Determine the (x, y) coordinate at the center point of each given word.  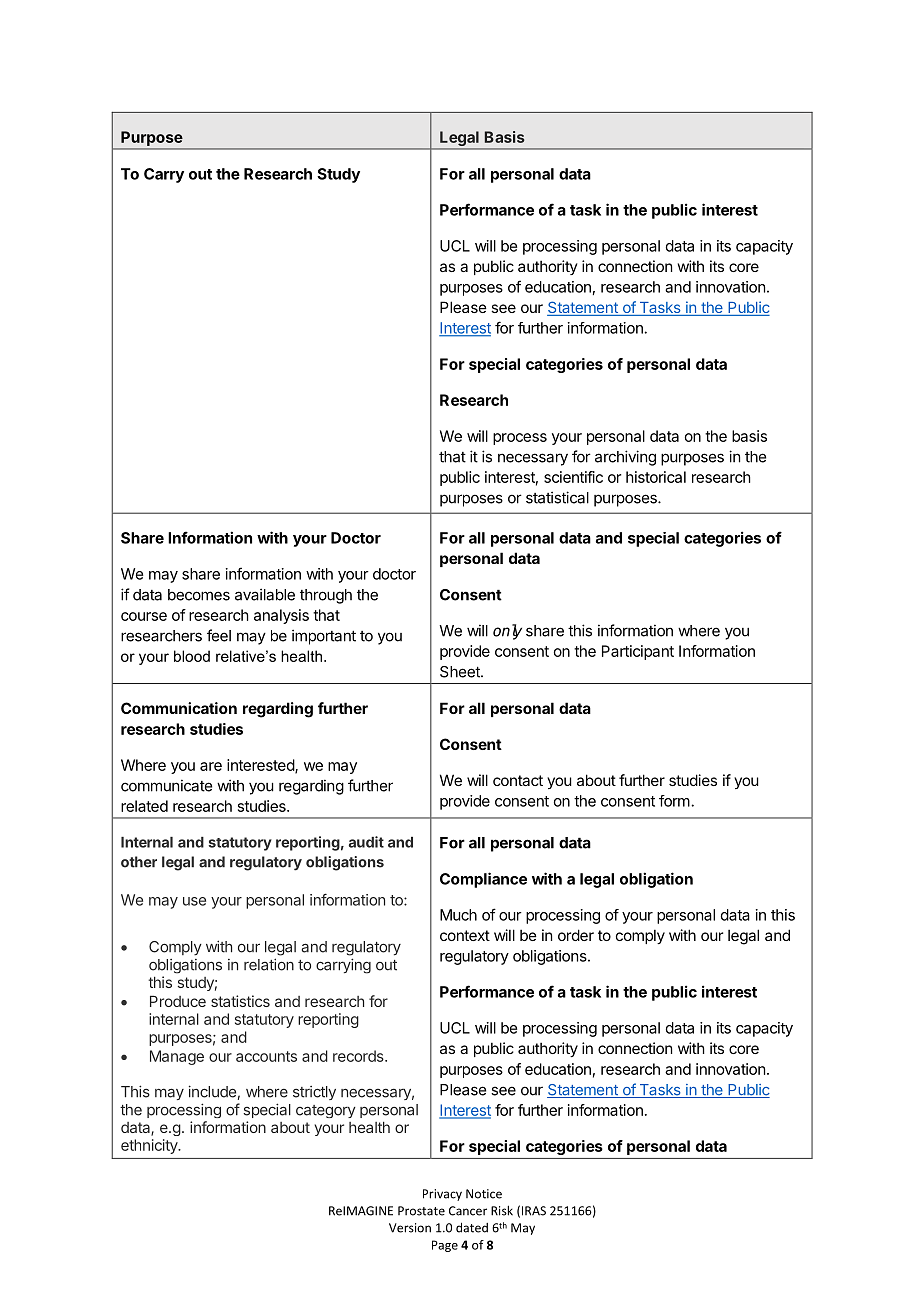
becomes (199, 595)
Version (410, 1228)
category (326, 1111)
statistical (557, 497)
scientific (573, 477)
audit (366, 842)
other (139, 862)
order (576, 935)
